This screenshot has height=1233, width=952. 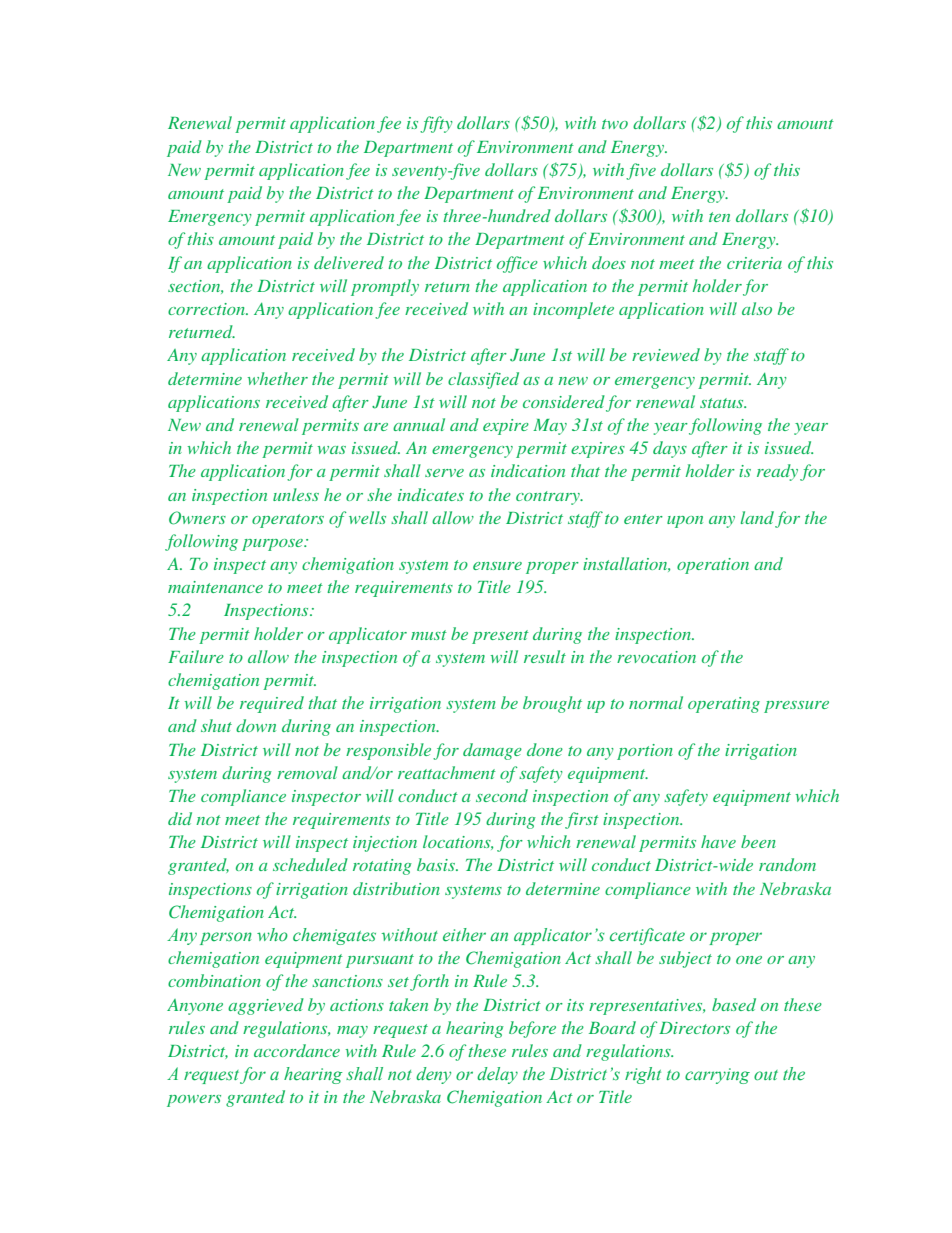 What do you see at coordinates (615, 124) in the screenshot?
I see `two` at bounding box center [615, 124].
